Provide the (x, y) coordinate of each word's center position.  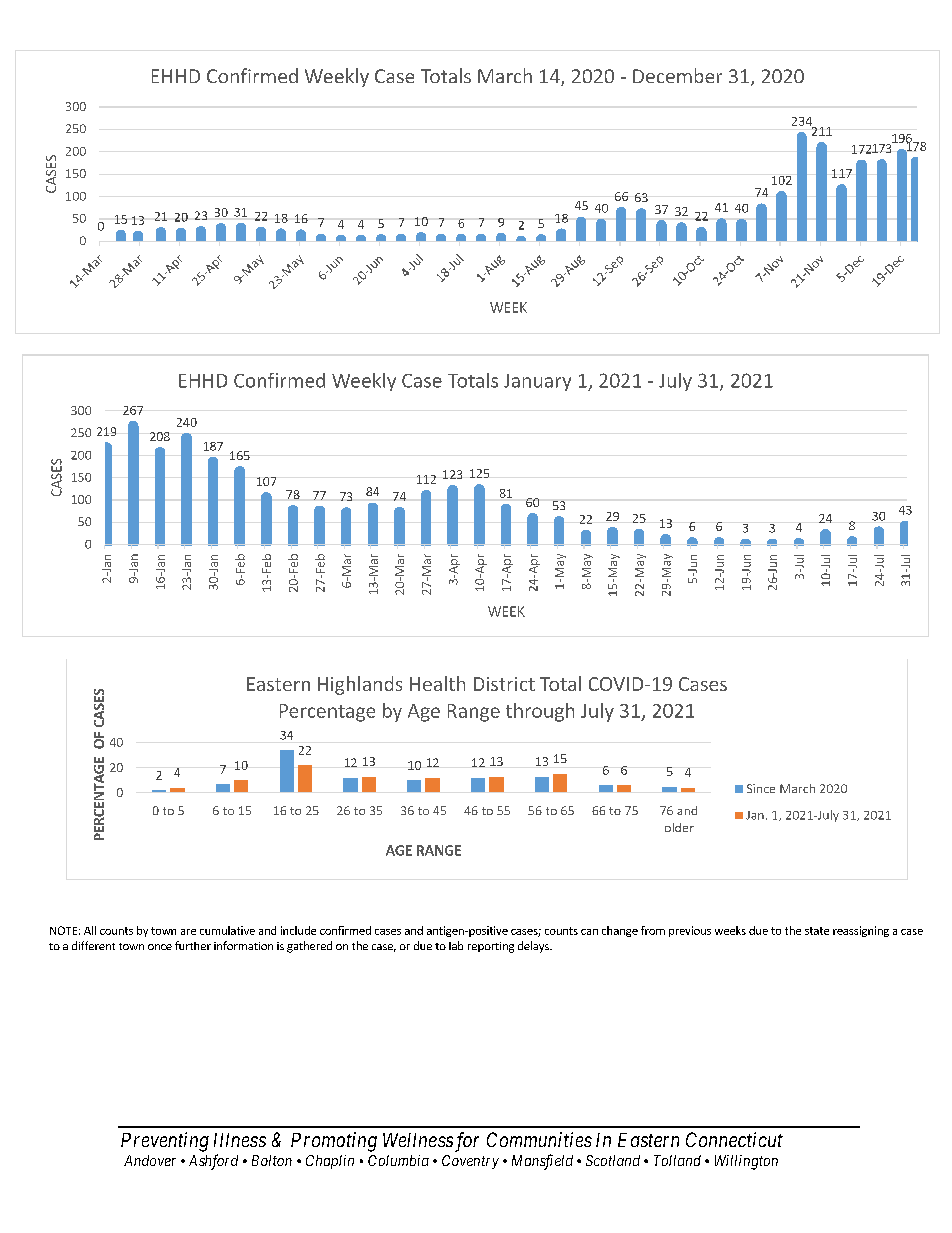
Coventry (470, 1162)
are (188, 932)
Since (761, 788)
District (504, 684)
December (677, 75)
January (537, 382)
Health (437, 683)
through (540, 712)
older (679, 827)
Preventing (165, 1142)
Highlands (360, 685)
